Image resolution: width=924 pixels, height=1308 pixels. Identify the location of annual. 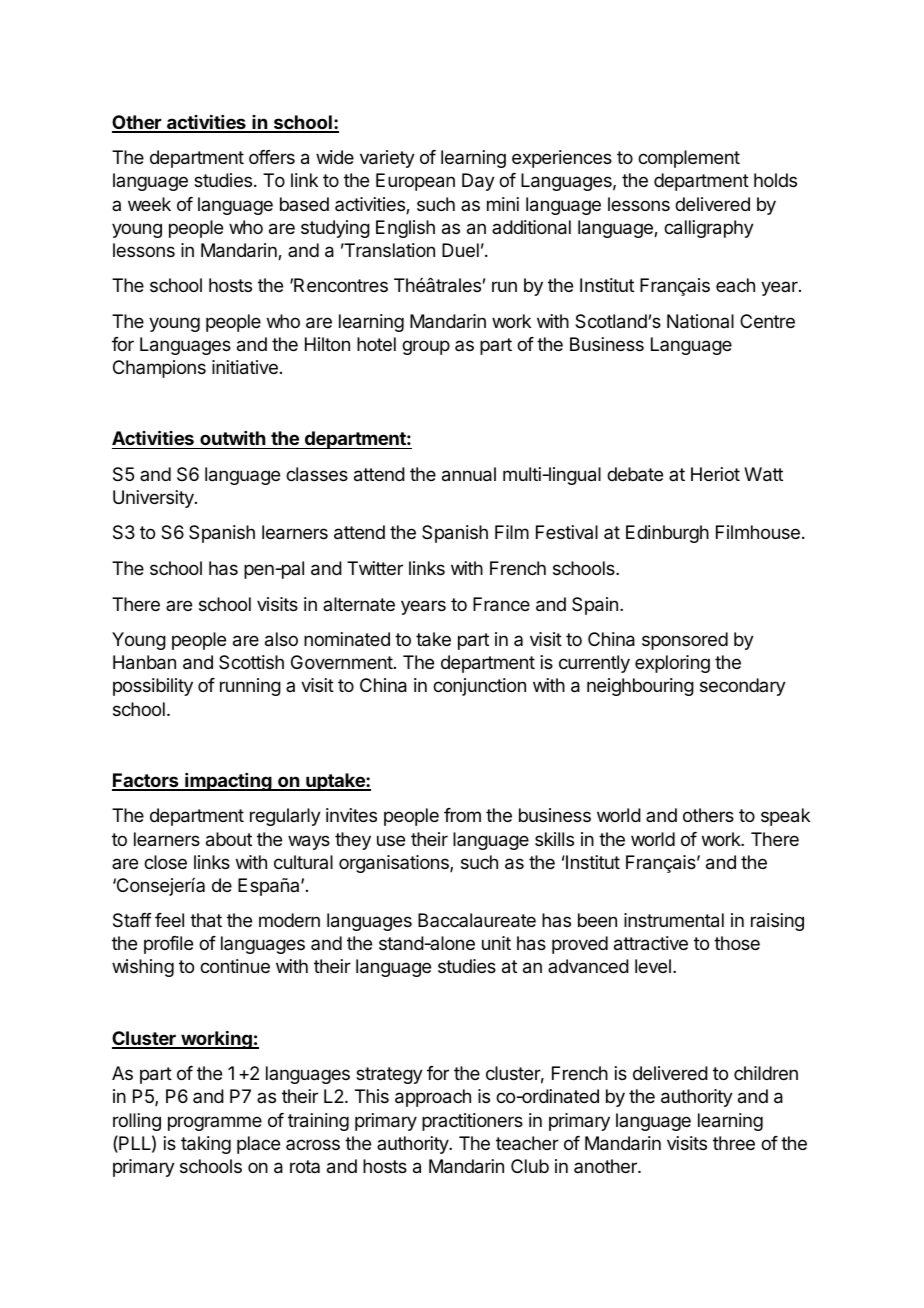
(469, 474).
